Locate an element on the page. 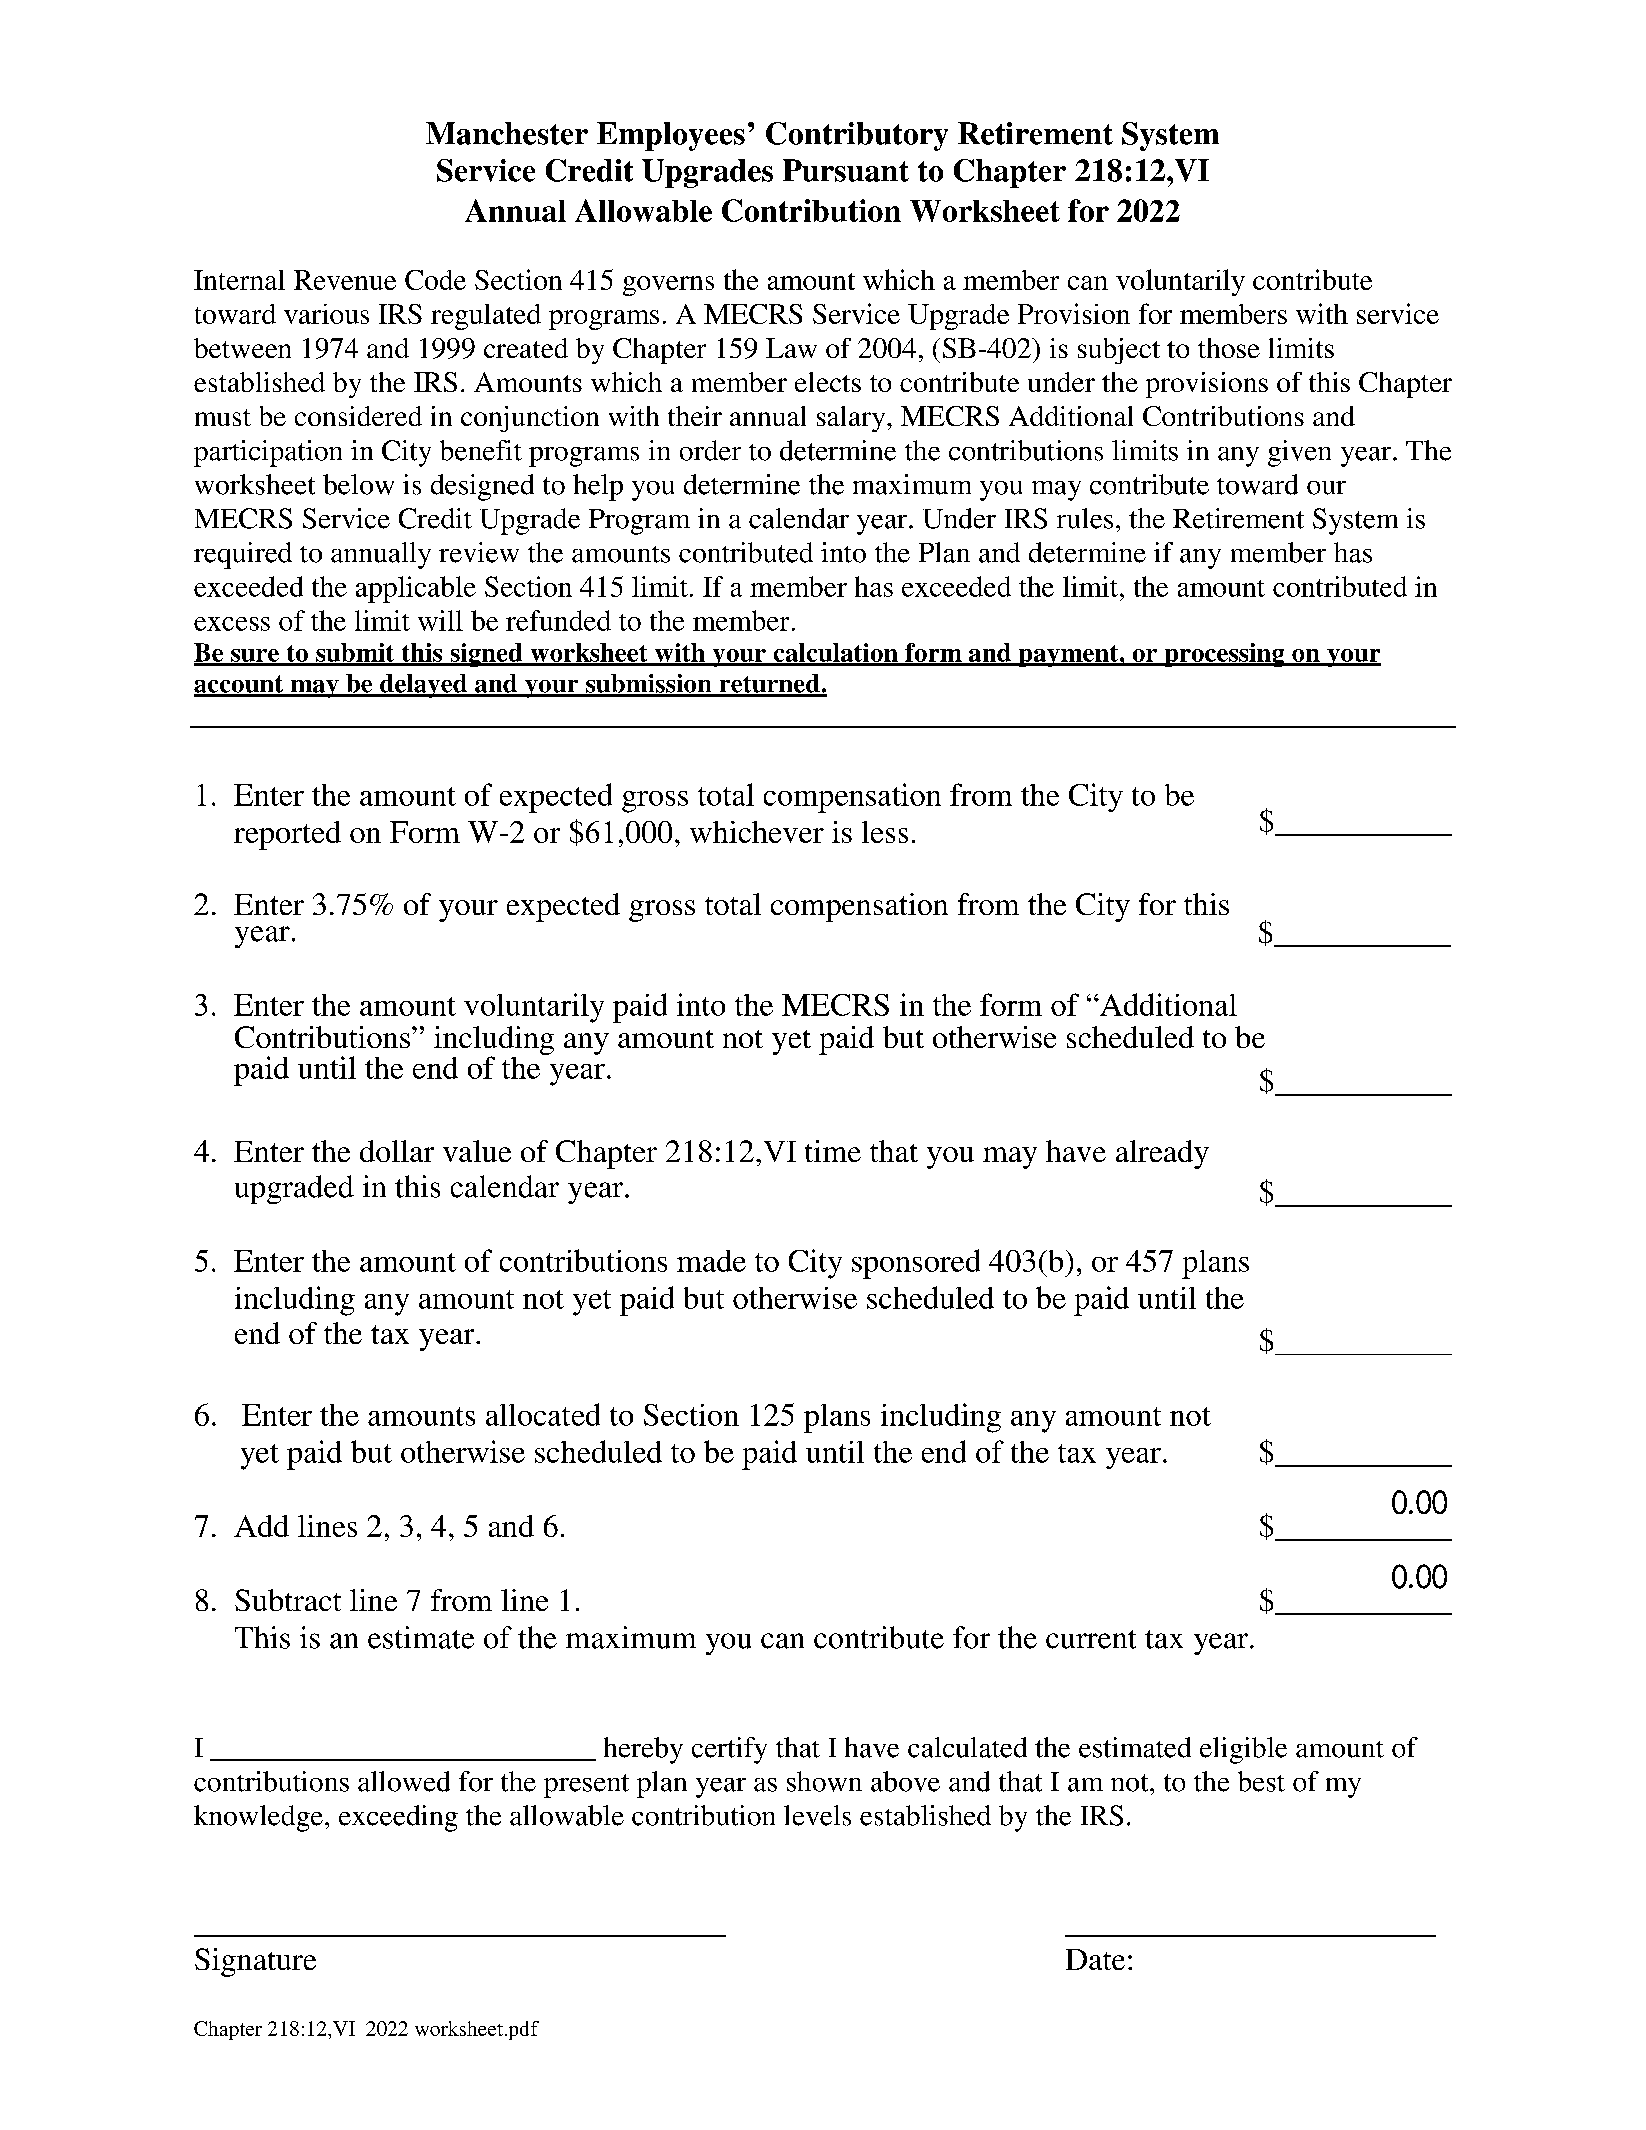 This page has height=2130, width=1646. exceeding is located at coordinates (398, 1818).
